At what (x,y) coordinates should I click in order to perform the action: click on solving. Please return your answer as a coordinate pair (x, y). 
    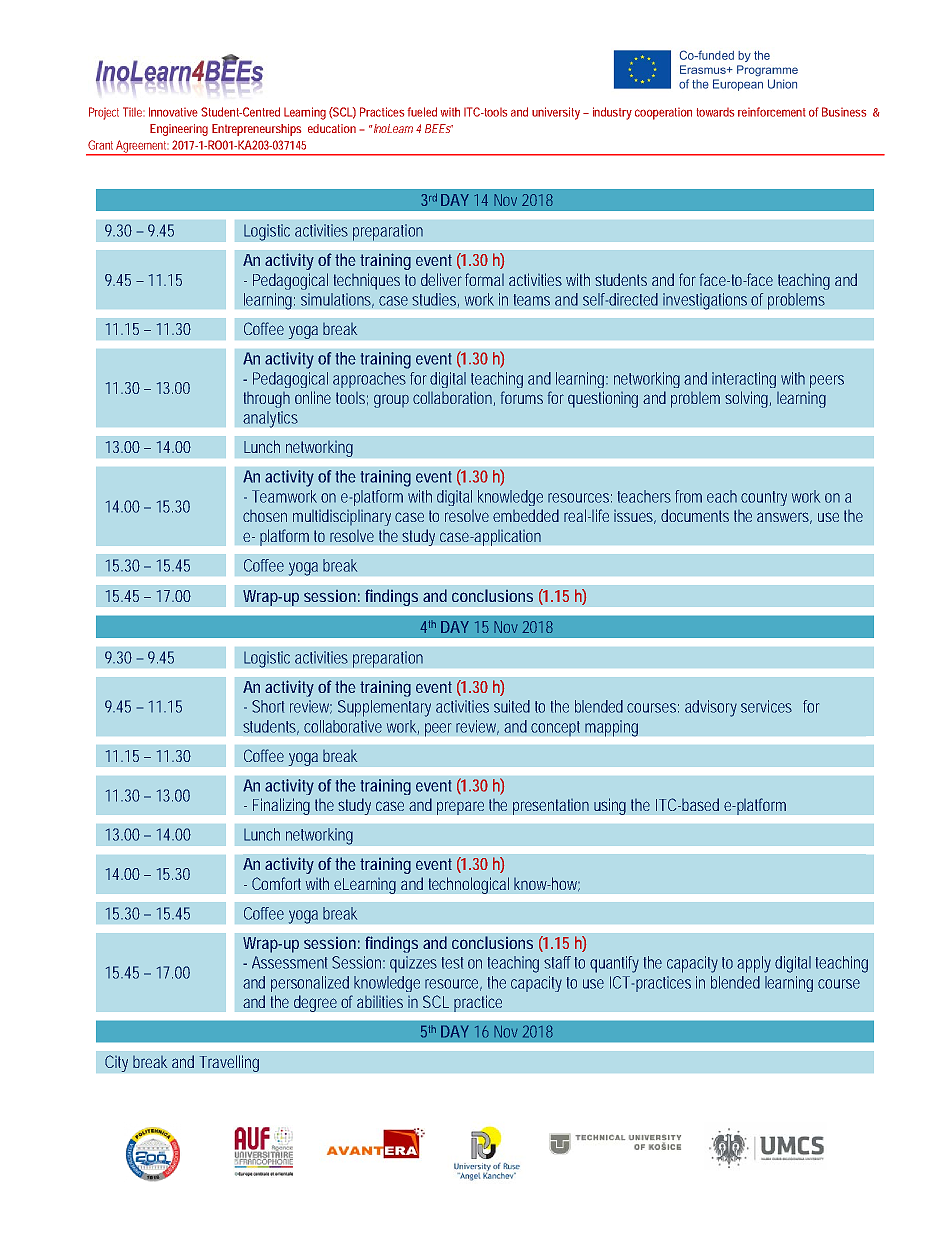
    Looking at the image, I should click on (748, 399).
